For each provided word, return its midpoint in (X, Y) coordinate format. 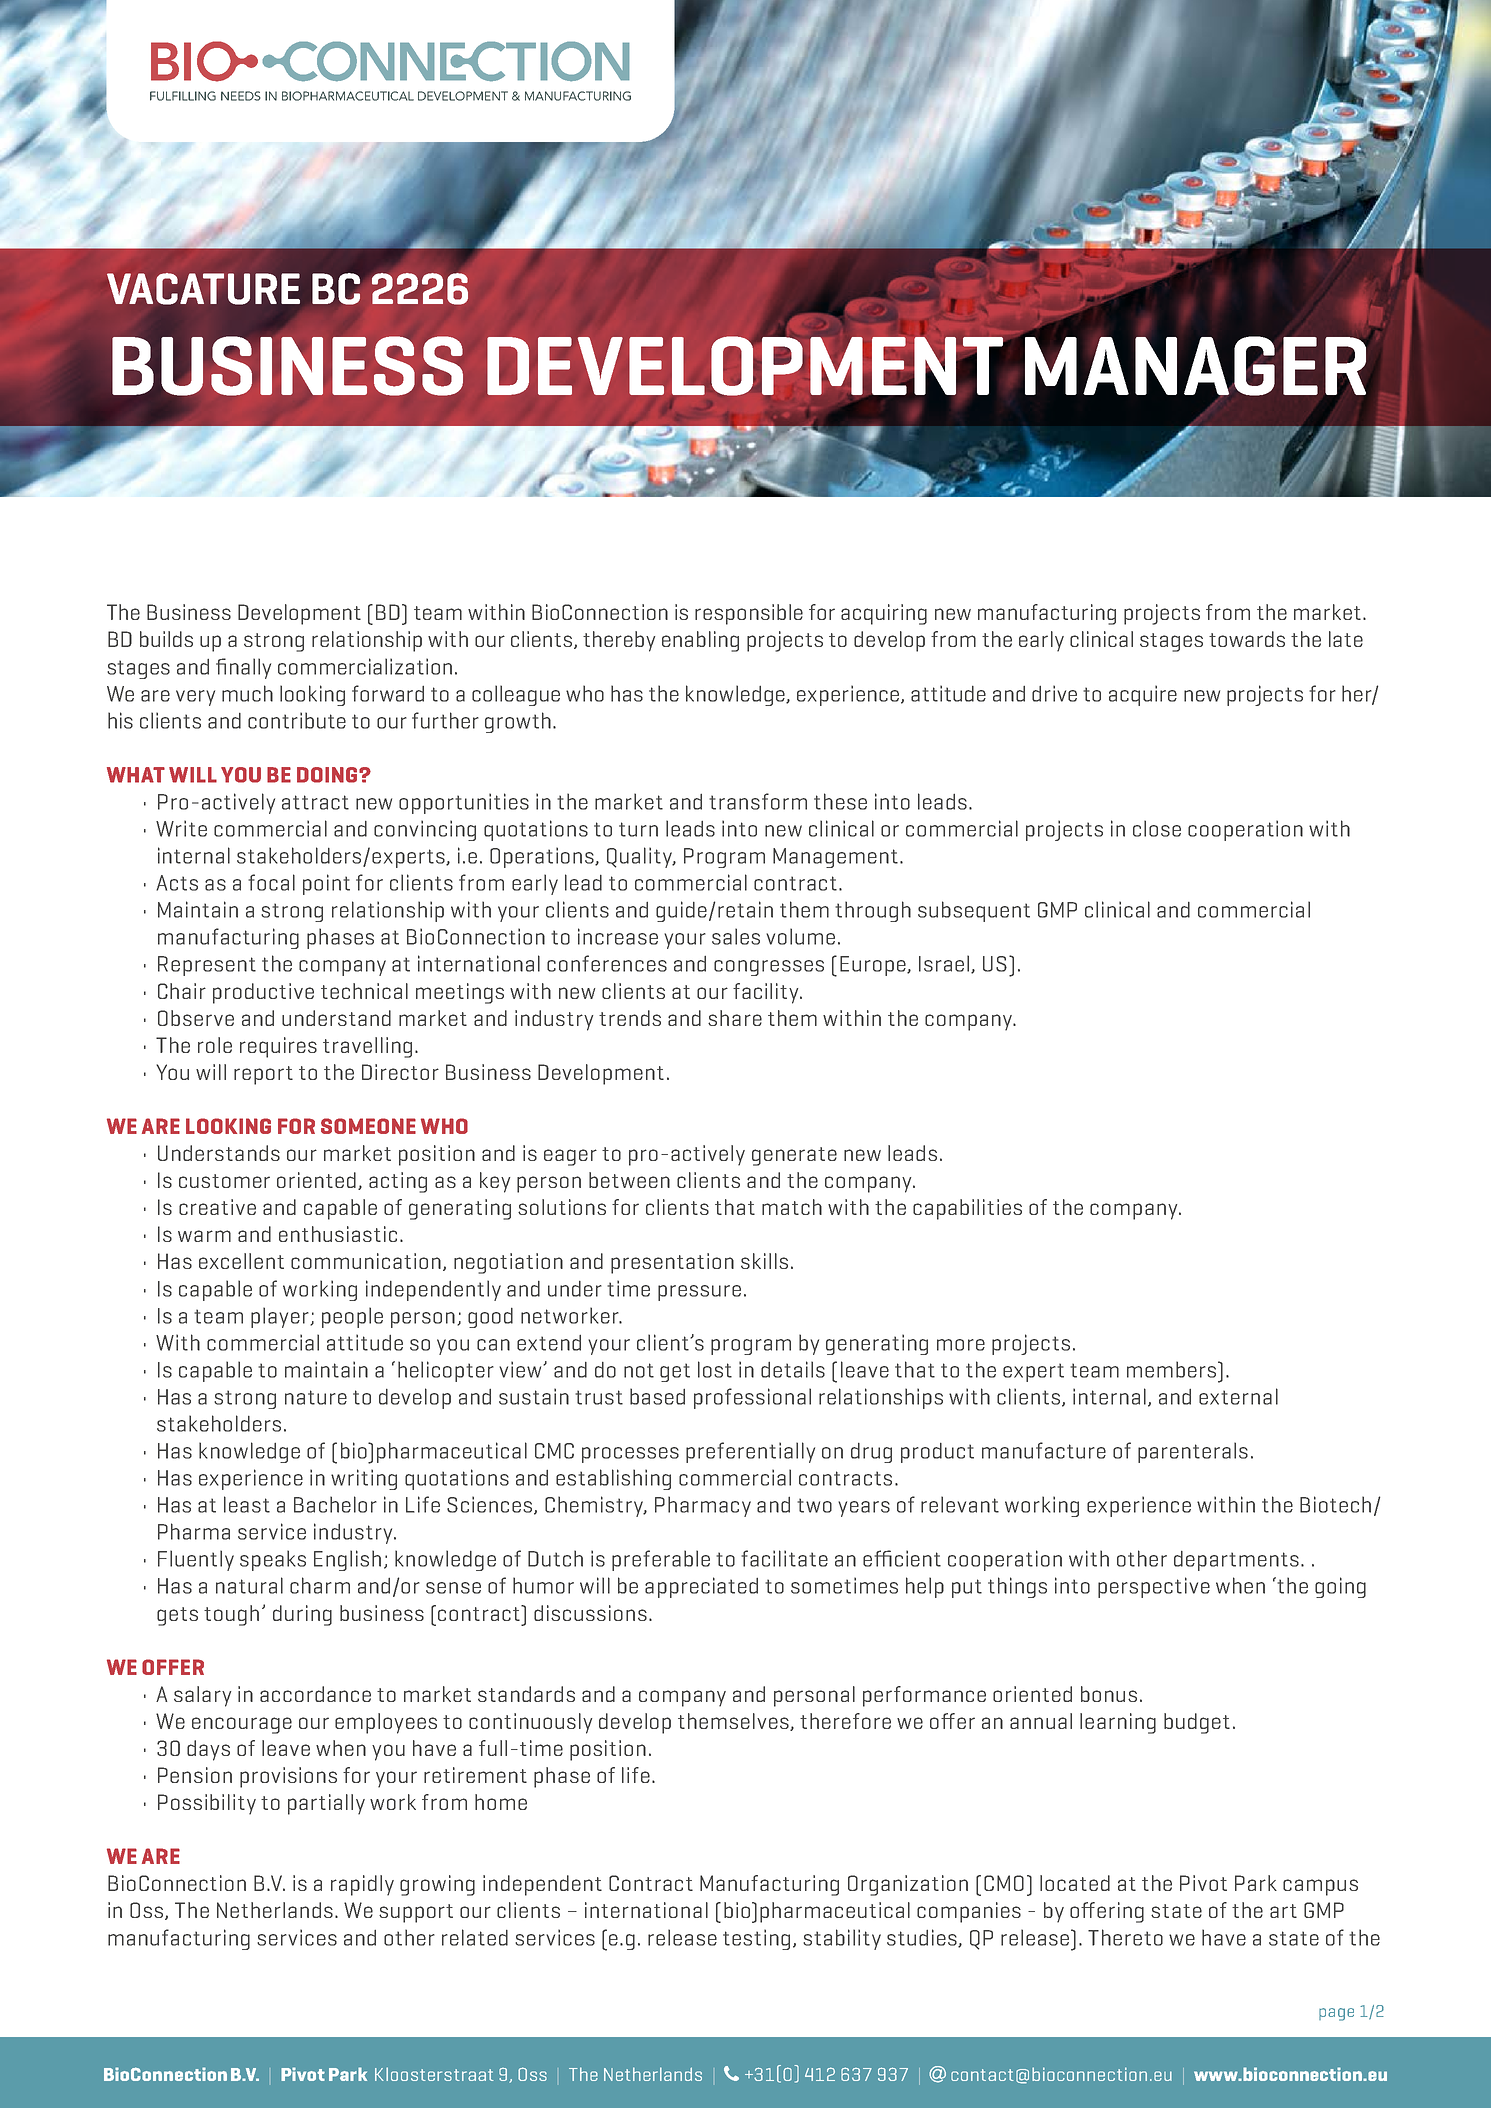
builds (166, 639)
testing (756, 1939)
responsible (749, 614)
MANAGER (1195, 367)
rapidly (362, 1885)
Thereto (1125, 1937)
